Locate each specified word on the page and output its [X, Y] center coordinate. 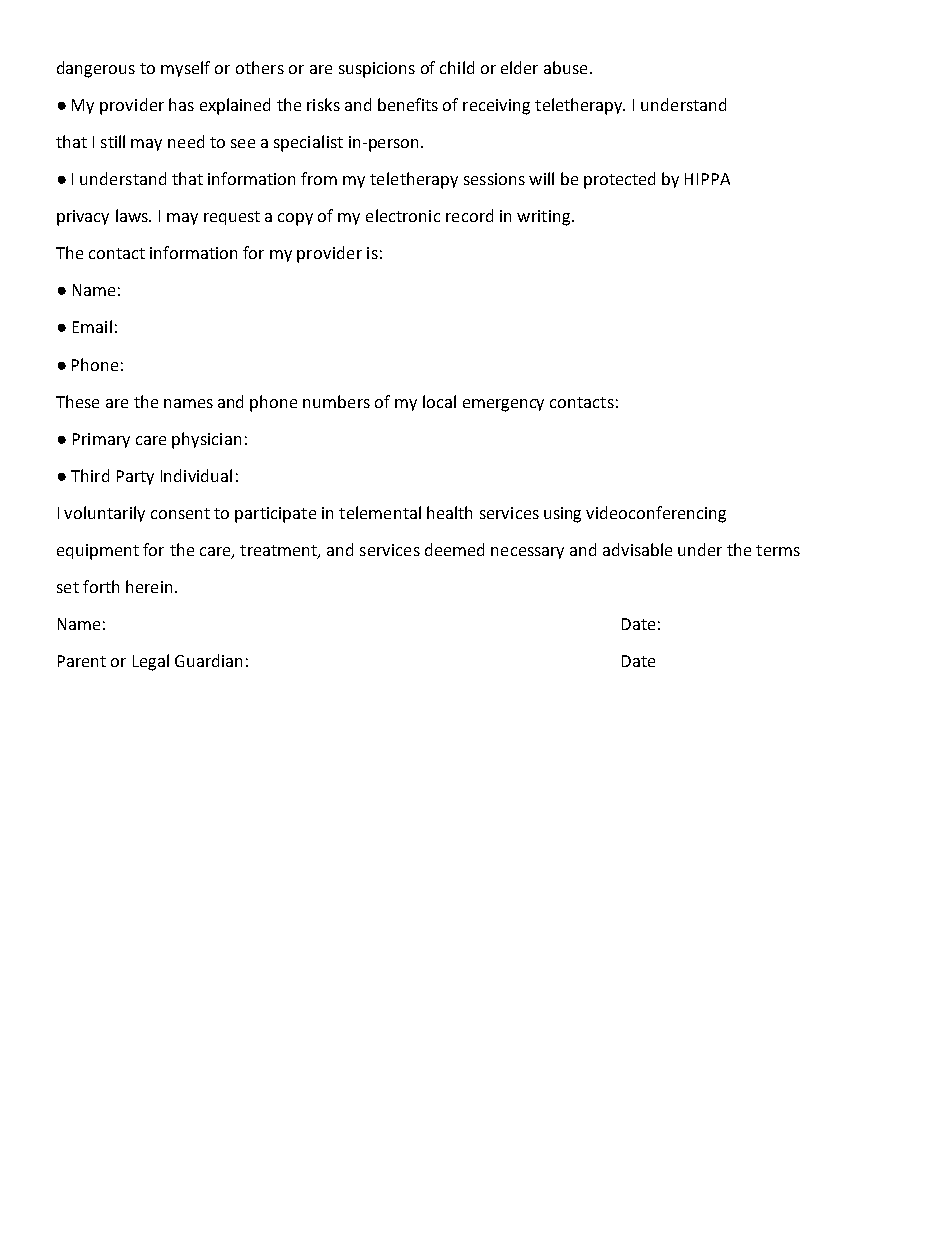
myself [185, 69]
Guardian [208, 660]
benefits [408, 104]
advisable [637, 549]
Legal [151, 662]
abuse [565, 67]
